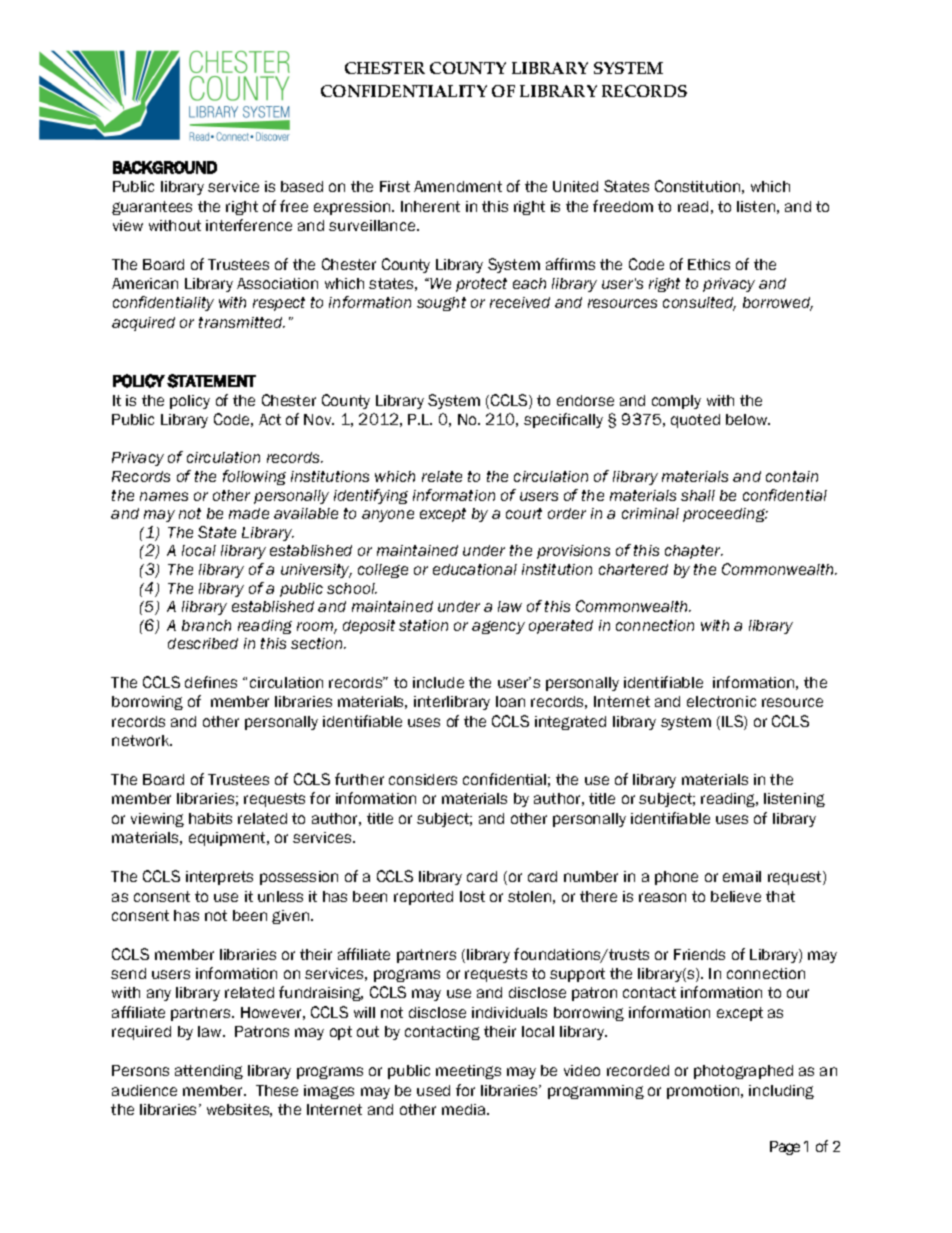  Describe the element at coordinates (210, 818) in the screenshot. I see `habits` at that location.
